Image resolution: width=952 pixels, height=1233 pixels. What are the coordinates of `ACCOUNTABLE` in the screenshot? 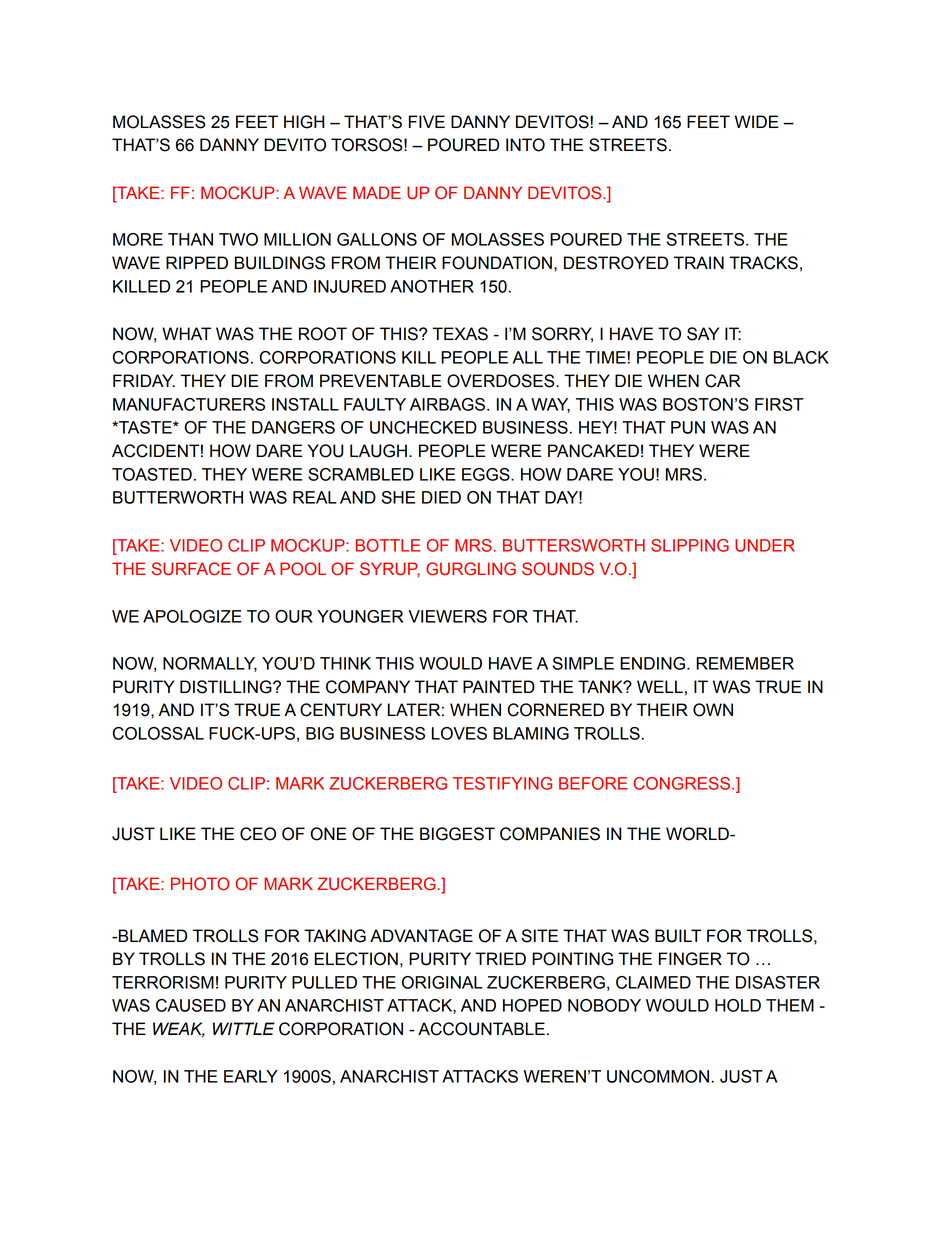 It's located at (481, 1029).
